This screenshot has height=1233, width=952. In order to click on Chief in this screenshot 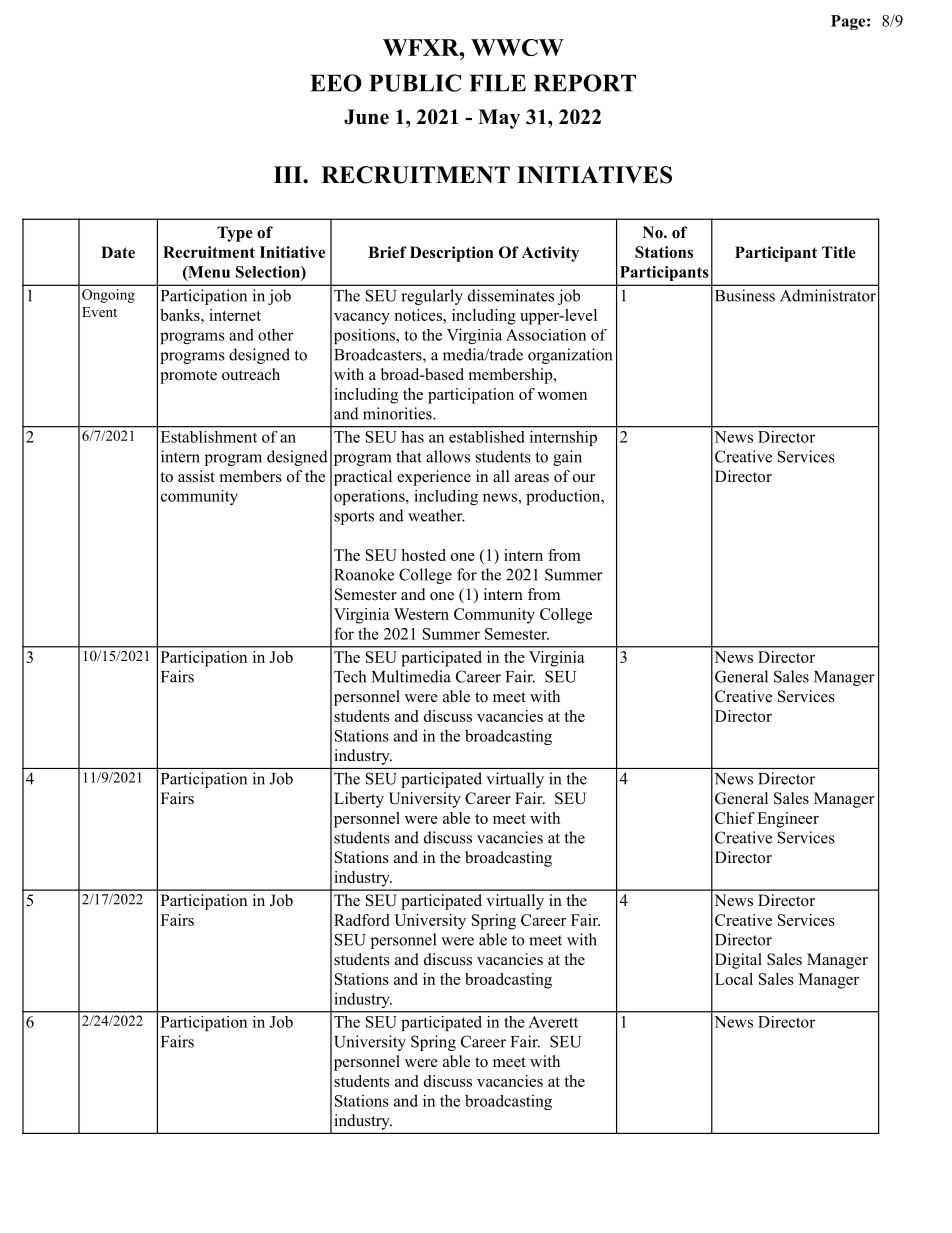, I will do `click(735, 818)`.
